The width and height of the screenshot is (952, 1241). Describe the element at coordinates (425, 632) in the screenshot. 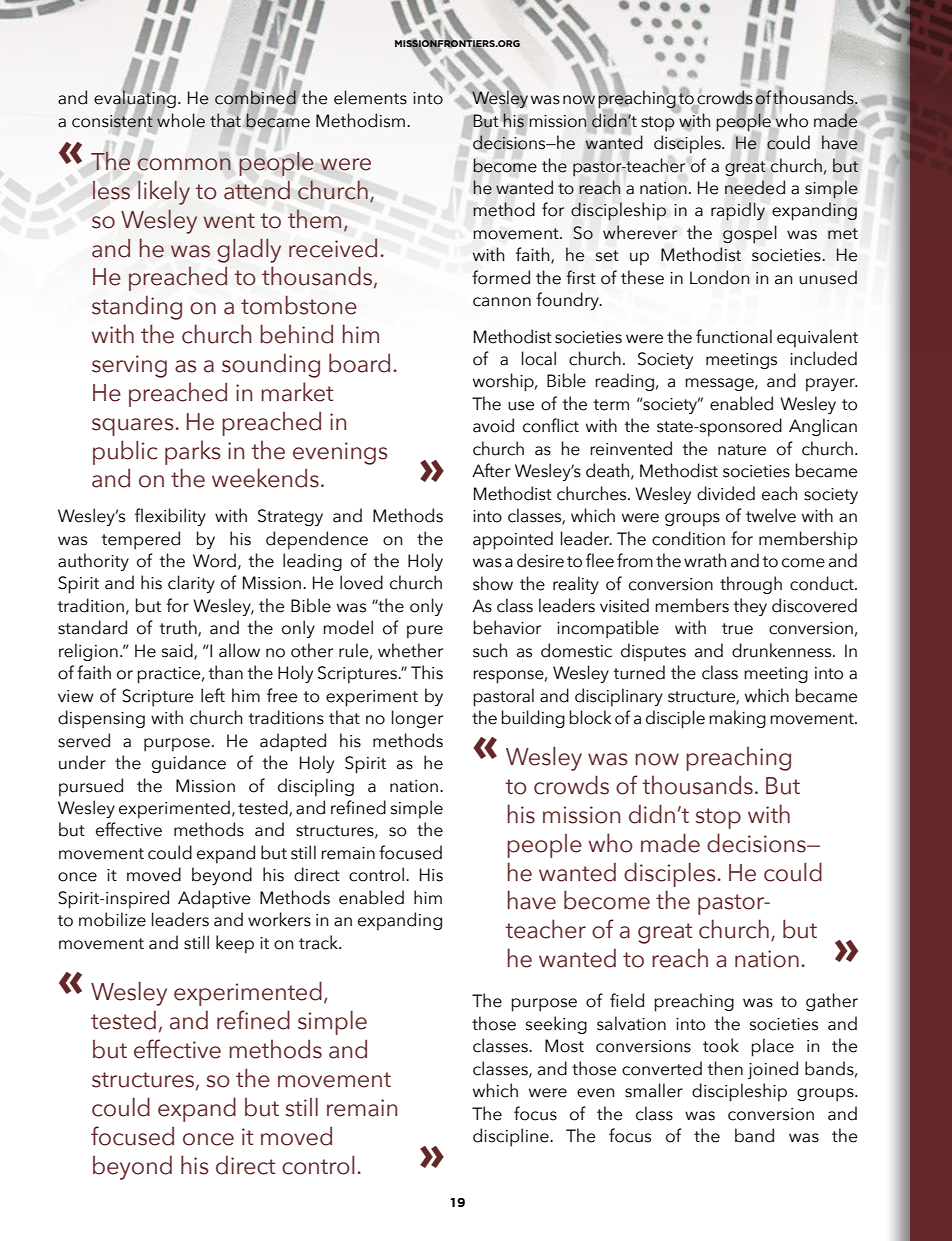

I see `pure` at that location.
